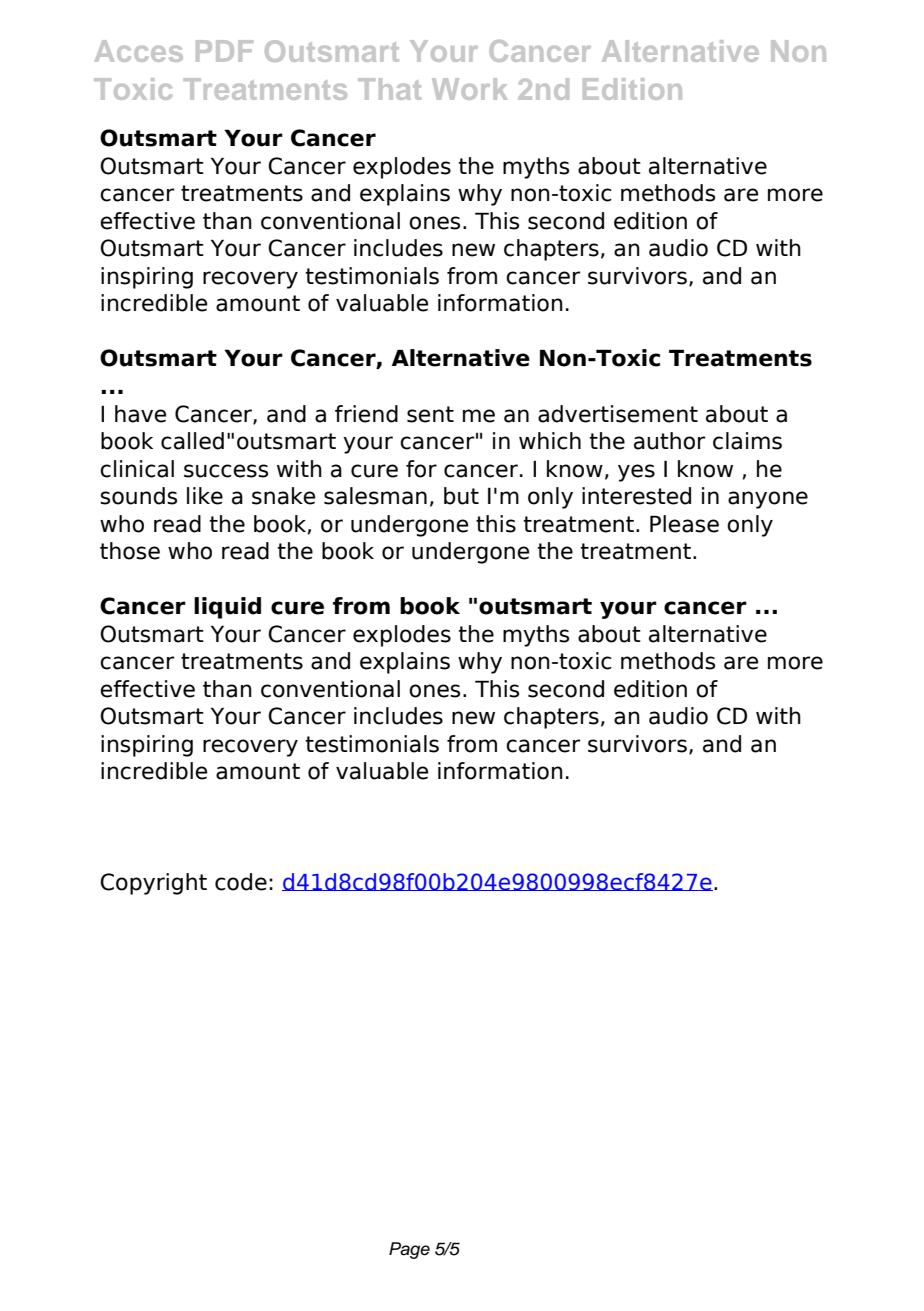  What do you see at coordinates (224, 51) in the document?
I see `PDF` at bounding box center [224, 51].
